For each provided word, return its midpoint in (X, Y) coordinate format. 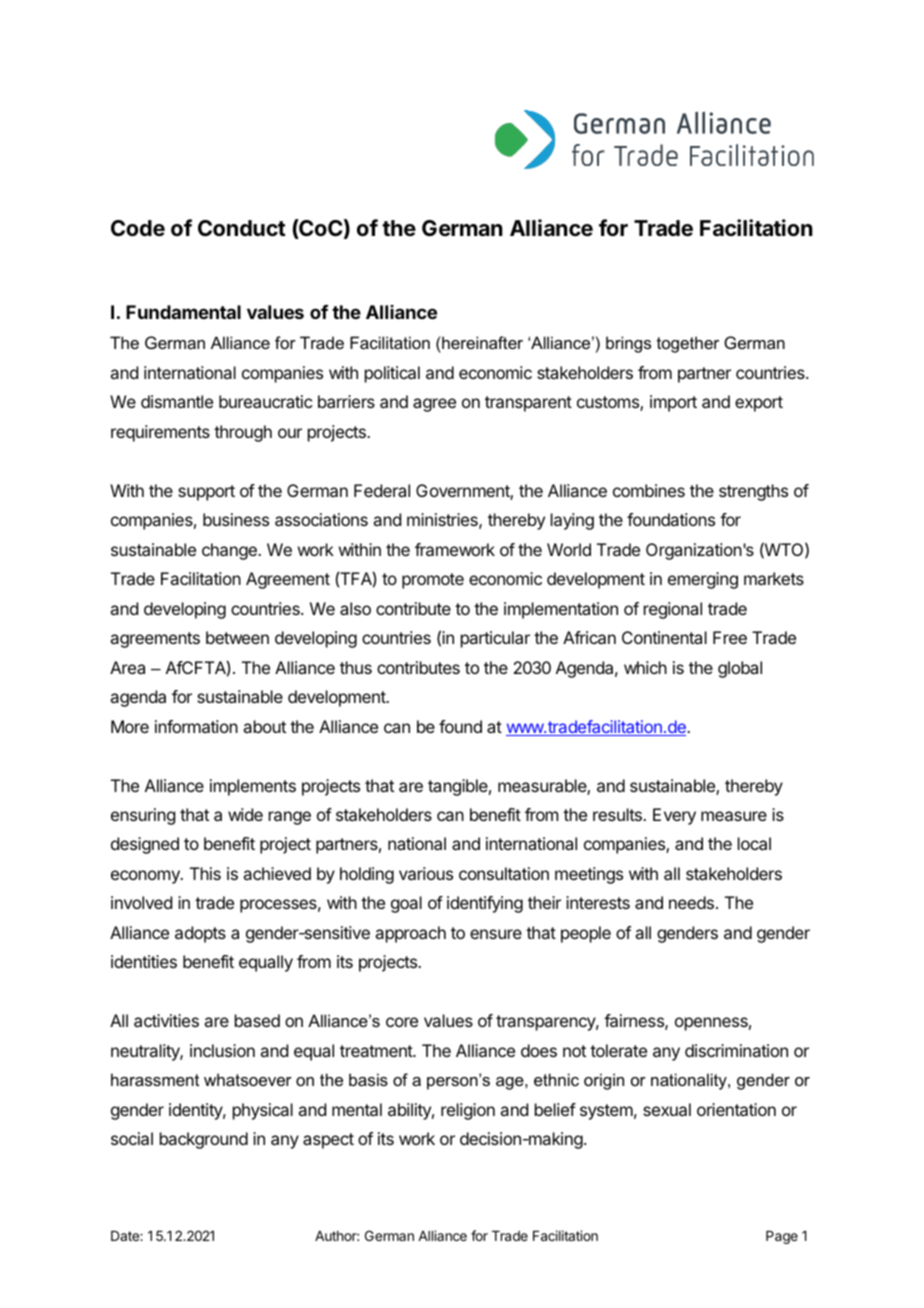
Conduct (242, 228)
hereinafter (481, 342)
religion (468, 1111)
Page (782, 1237)
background (204, 1140)
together (688, 344)
